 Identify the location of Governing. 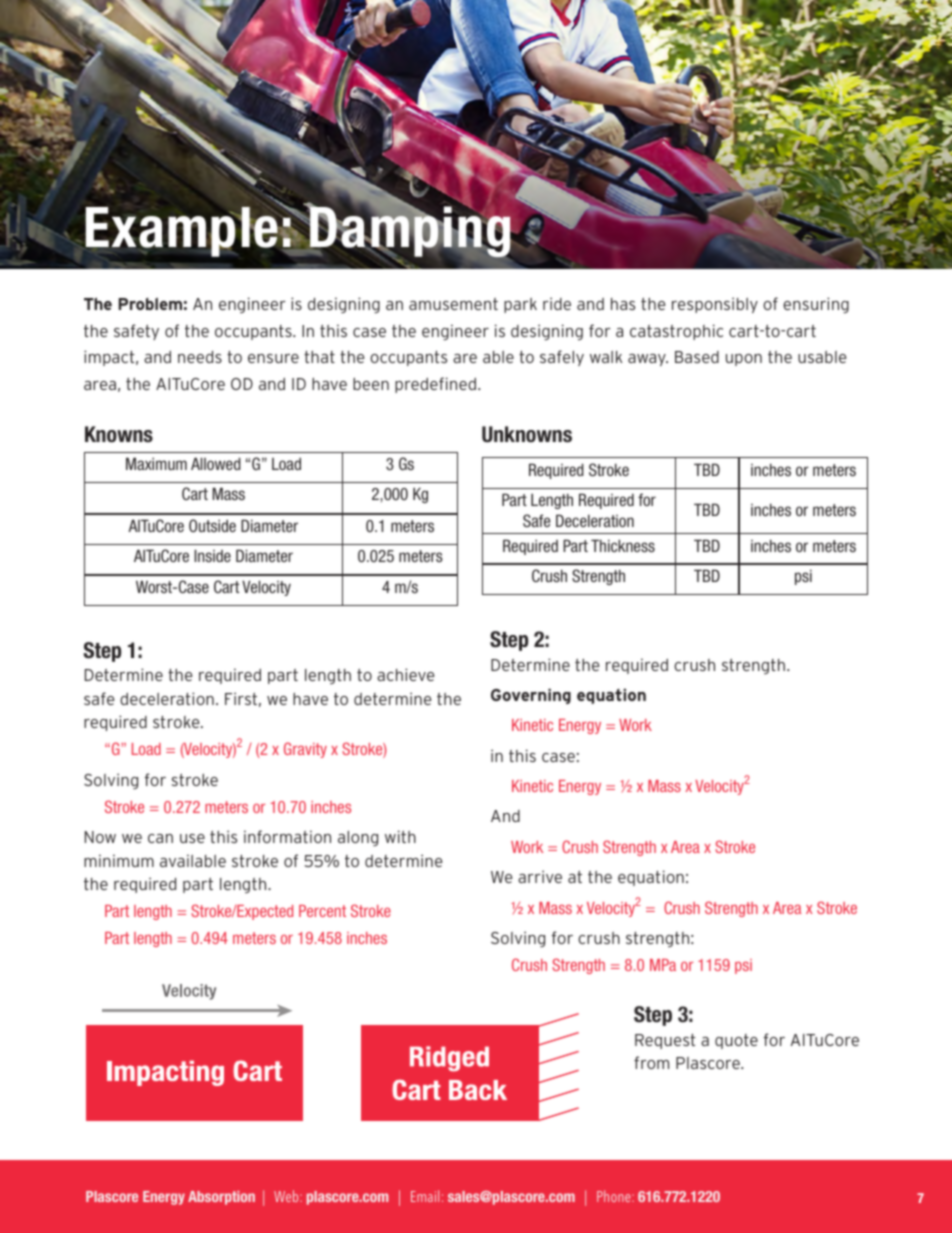
(531, 696).
